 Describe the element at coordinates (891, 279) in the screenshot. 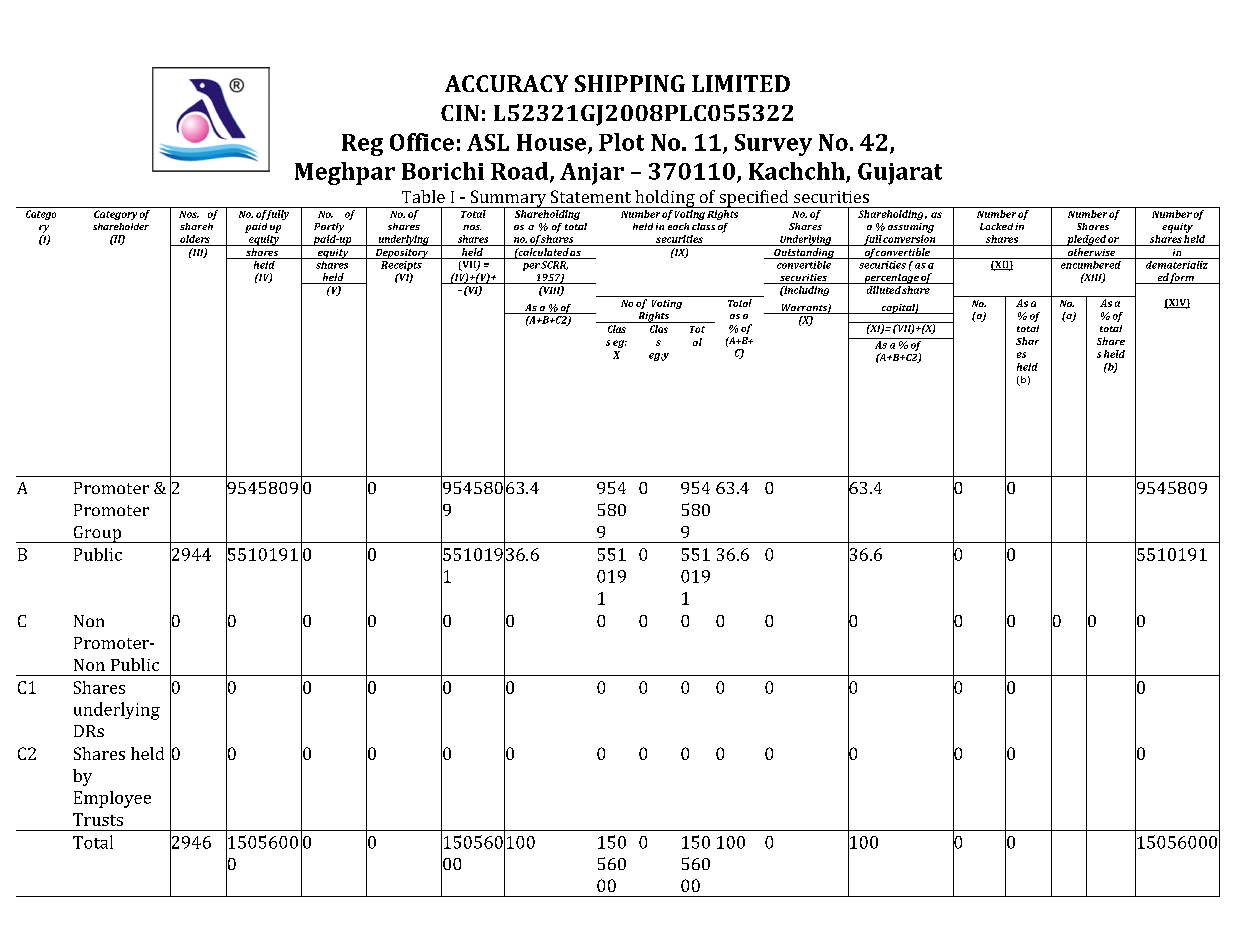

I see `percentage` at that location.
